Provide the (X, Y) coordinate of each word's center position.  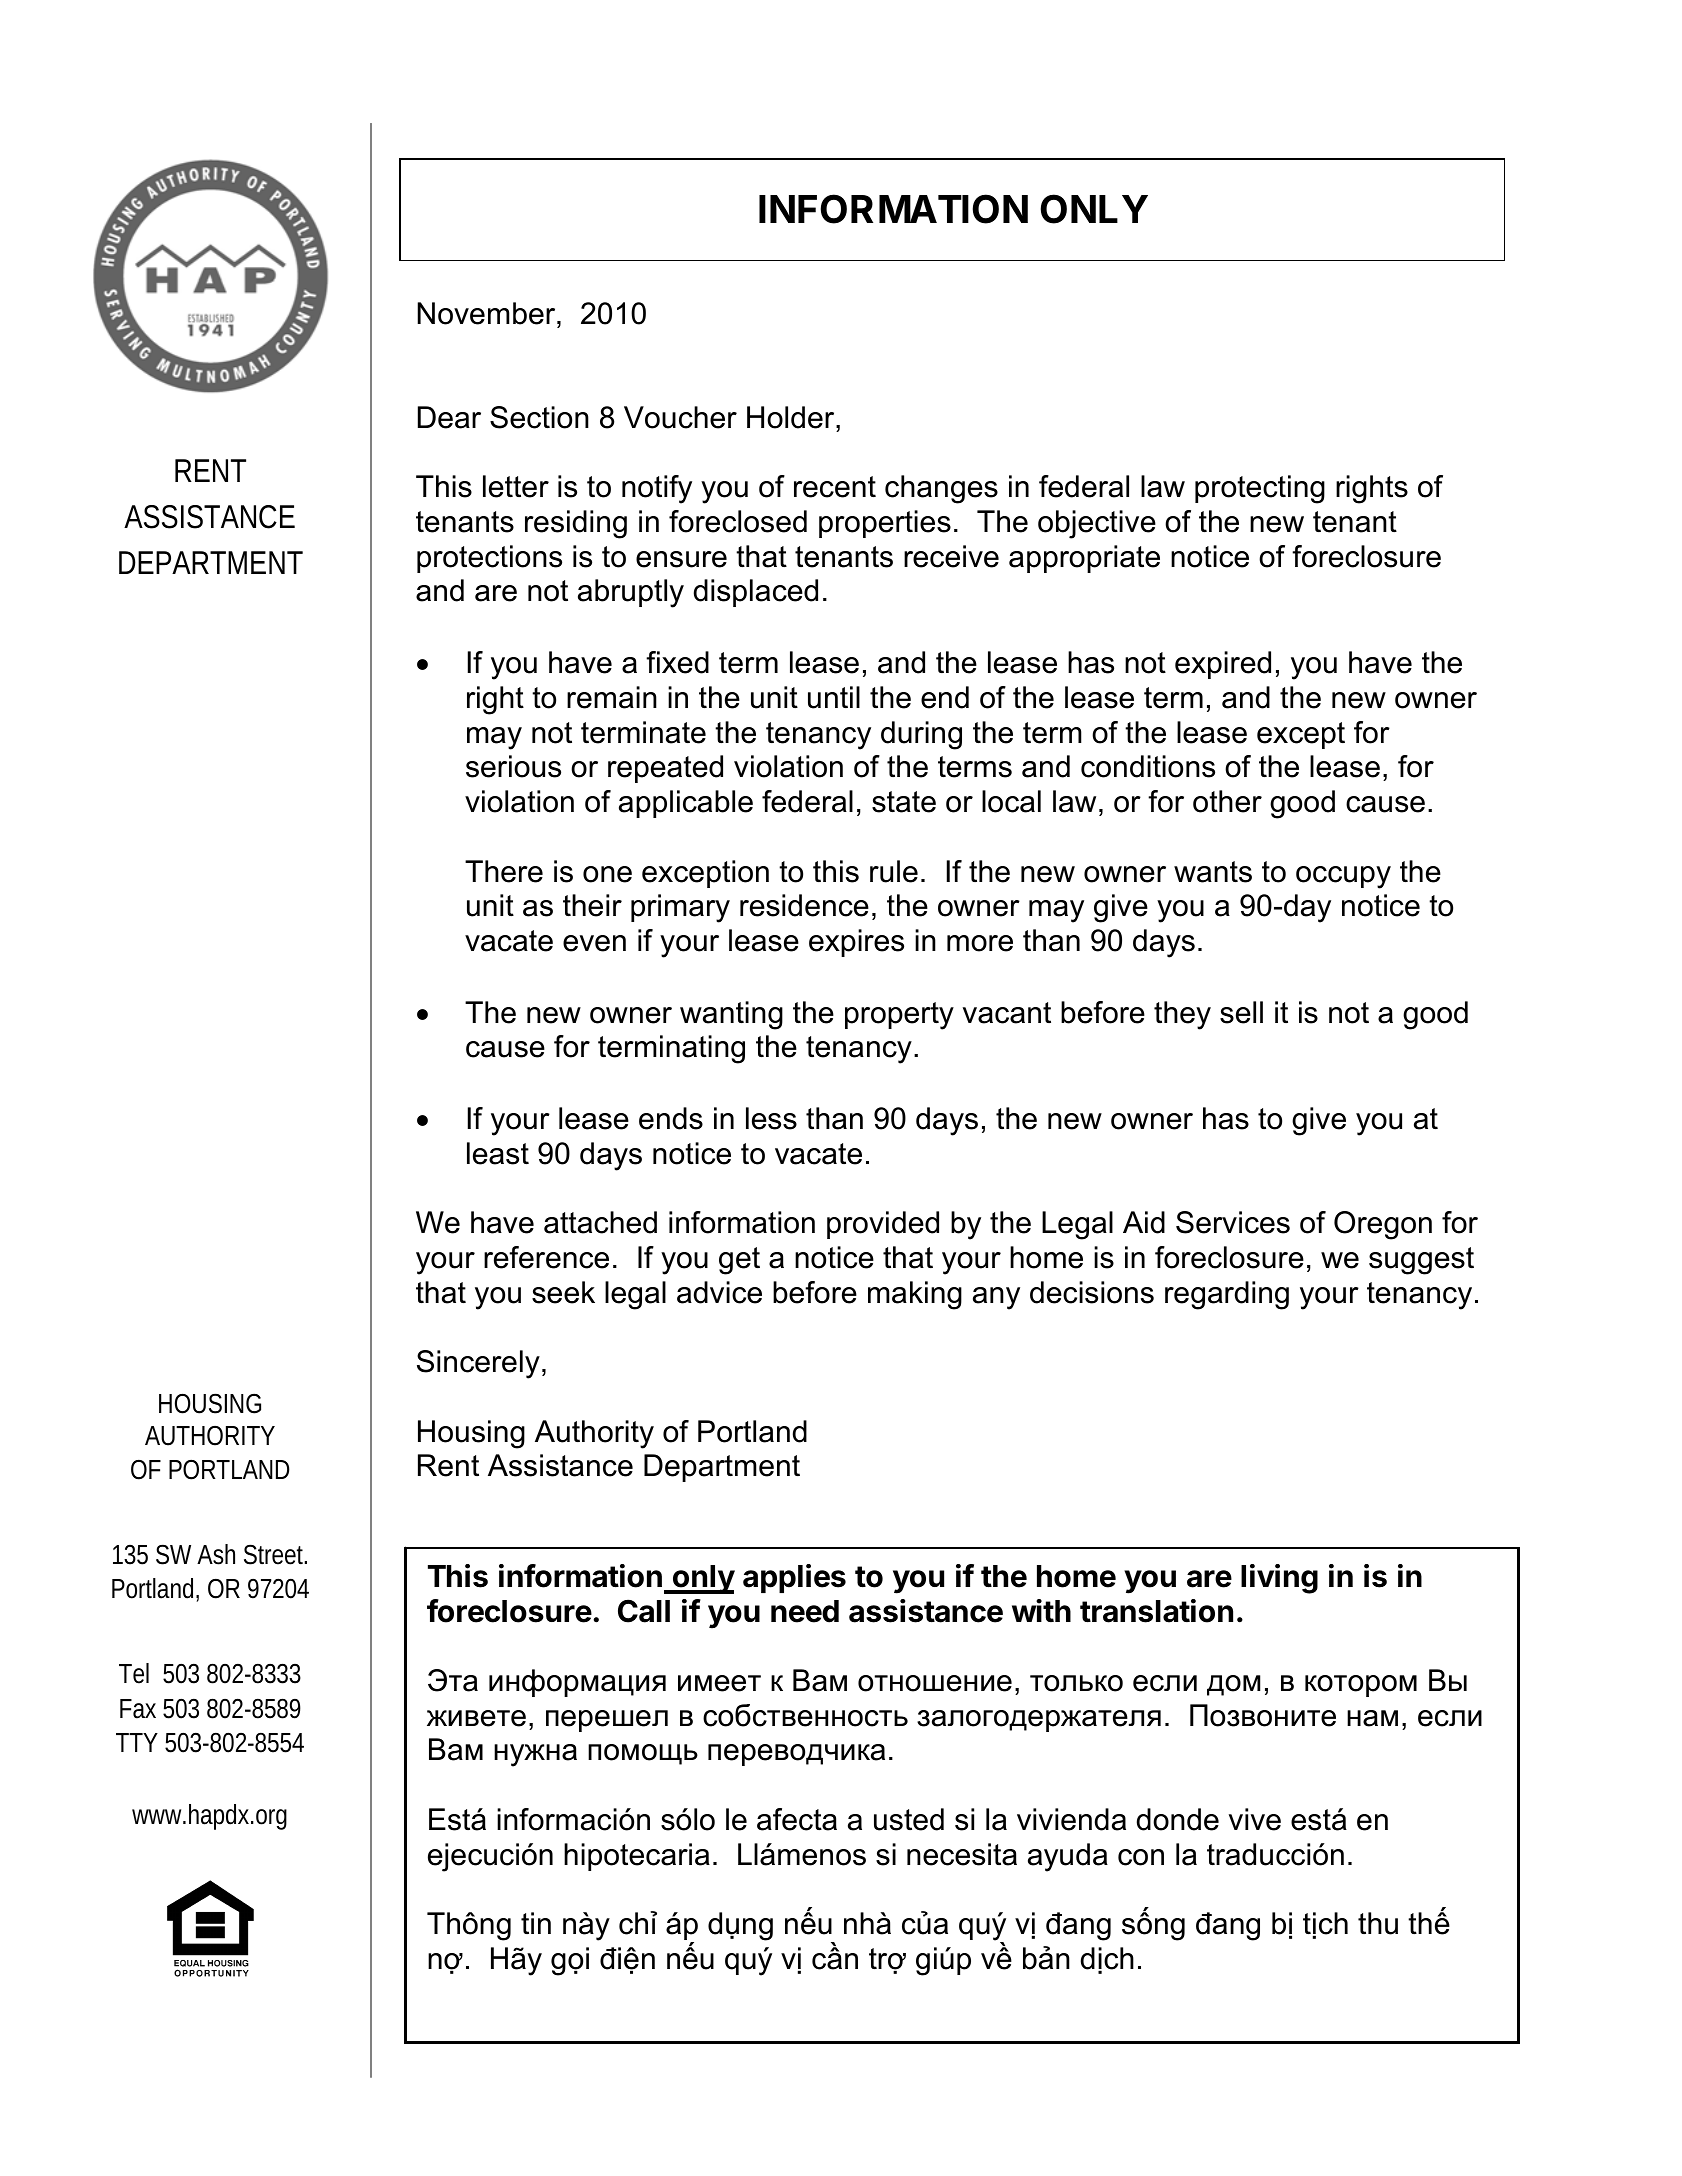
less (771, 1118)
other (1227, 801)
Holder (792, 417)
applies (794, 1578)
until (834, 697)
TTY (137, 1742)
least (498, 1153)
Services (1233, 1222)
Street (275, 1554)
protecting (1260, 489)
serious (513, 766)
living (1279, 1579)
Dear (449, 417)
